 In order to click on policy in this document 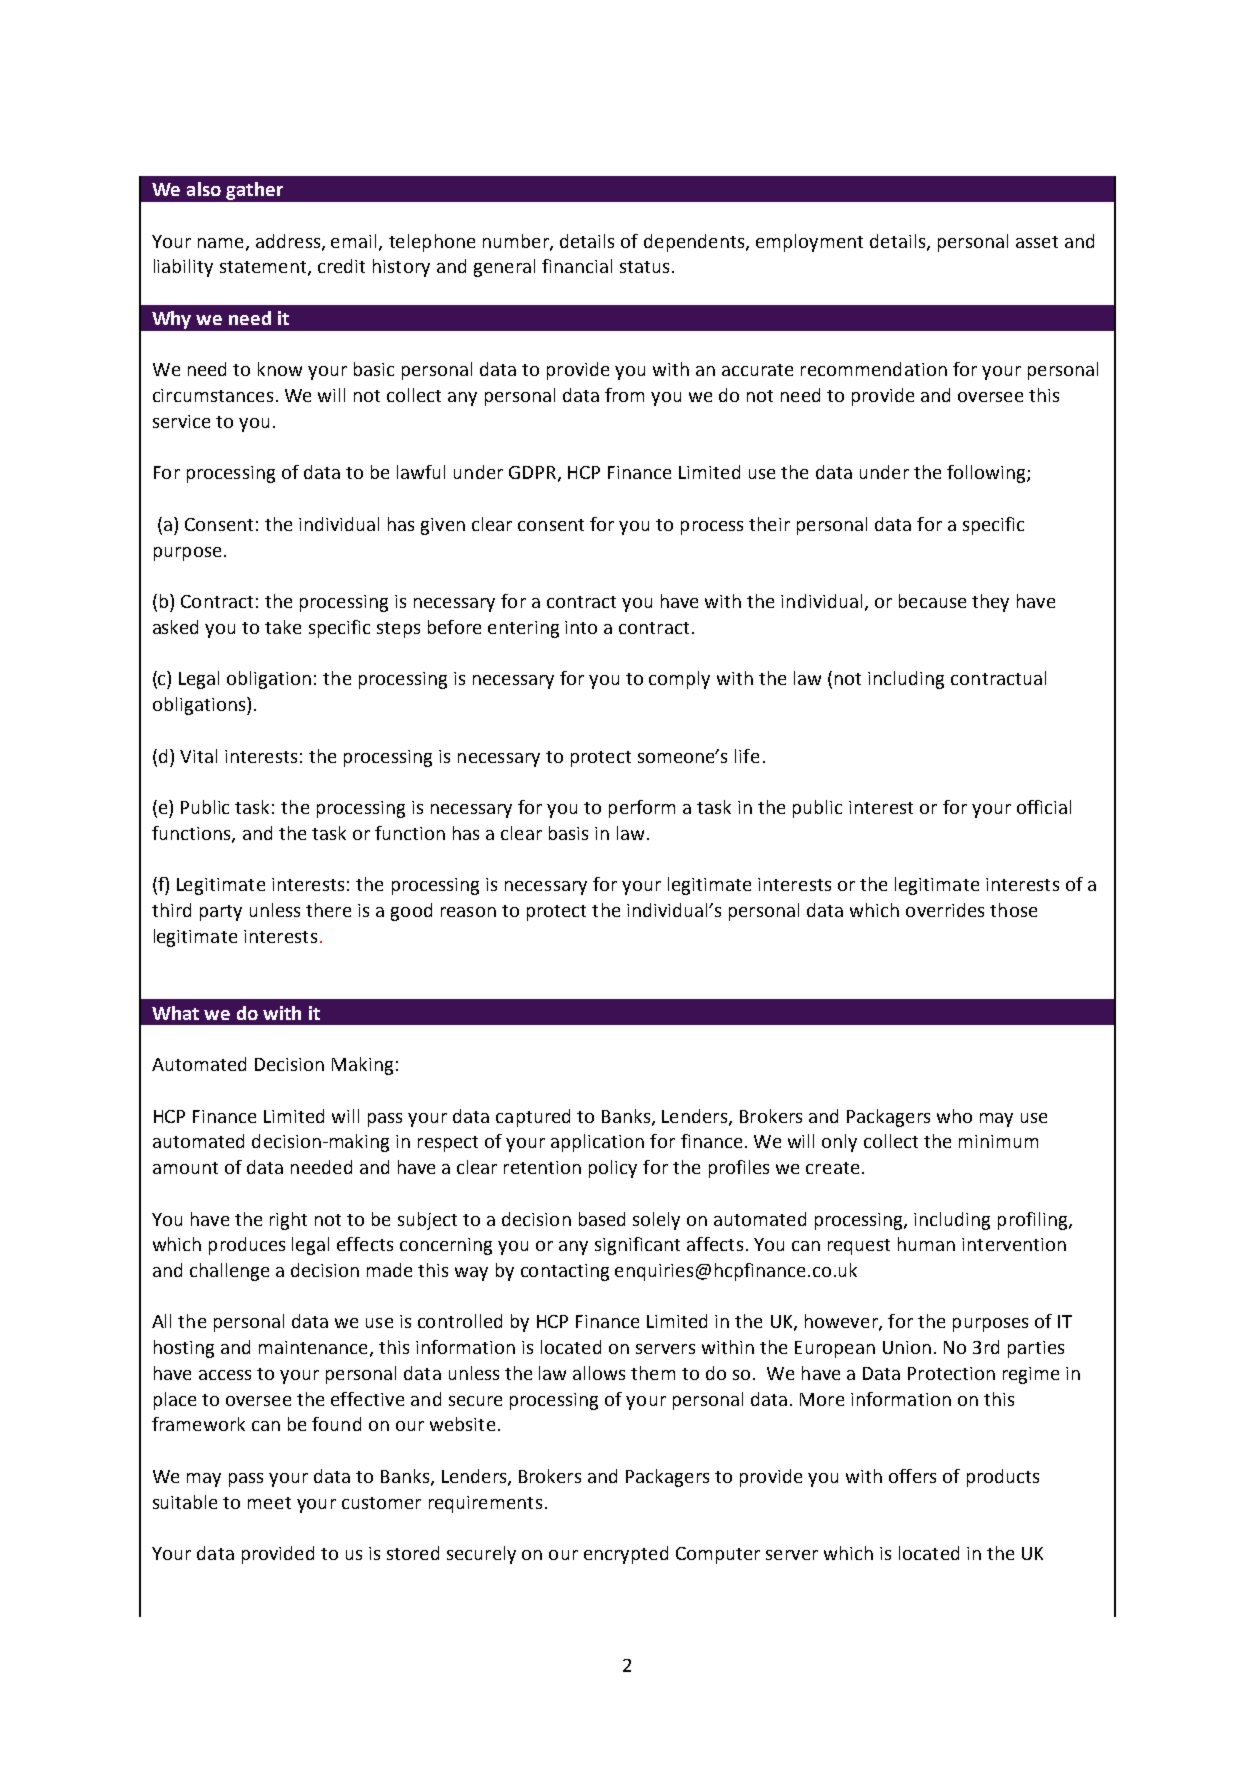, I will do `click(613, 1169)`.
